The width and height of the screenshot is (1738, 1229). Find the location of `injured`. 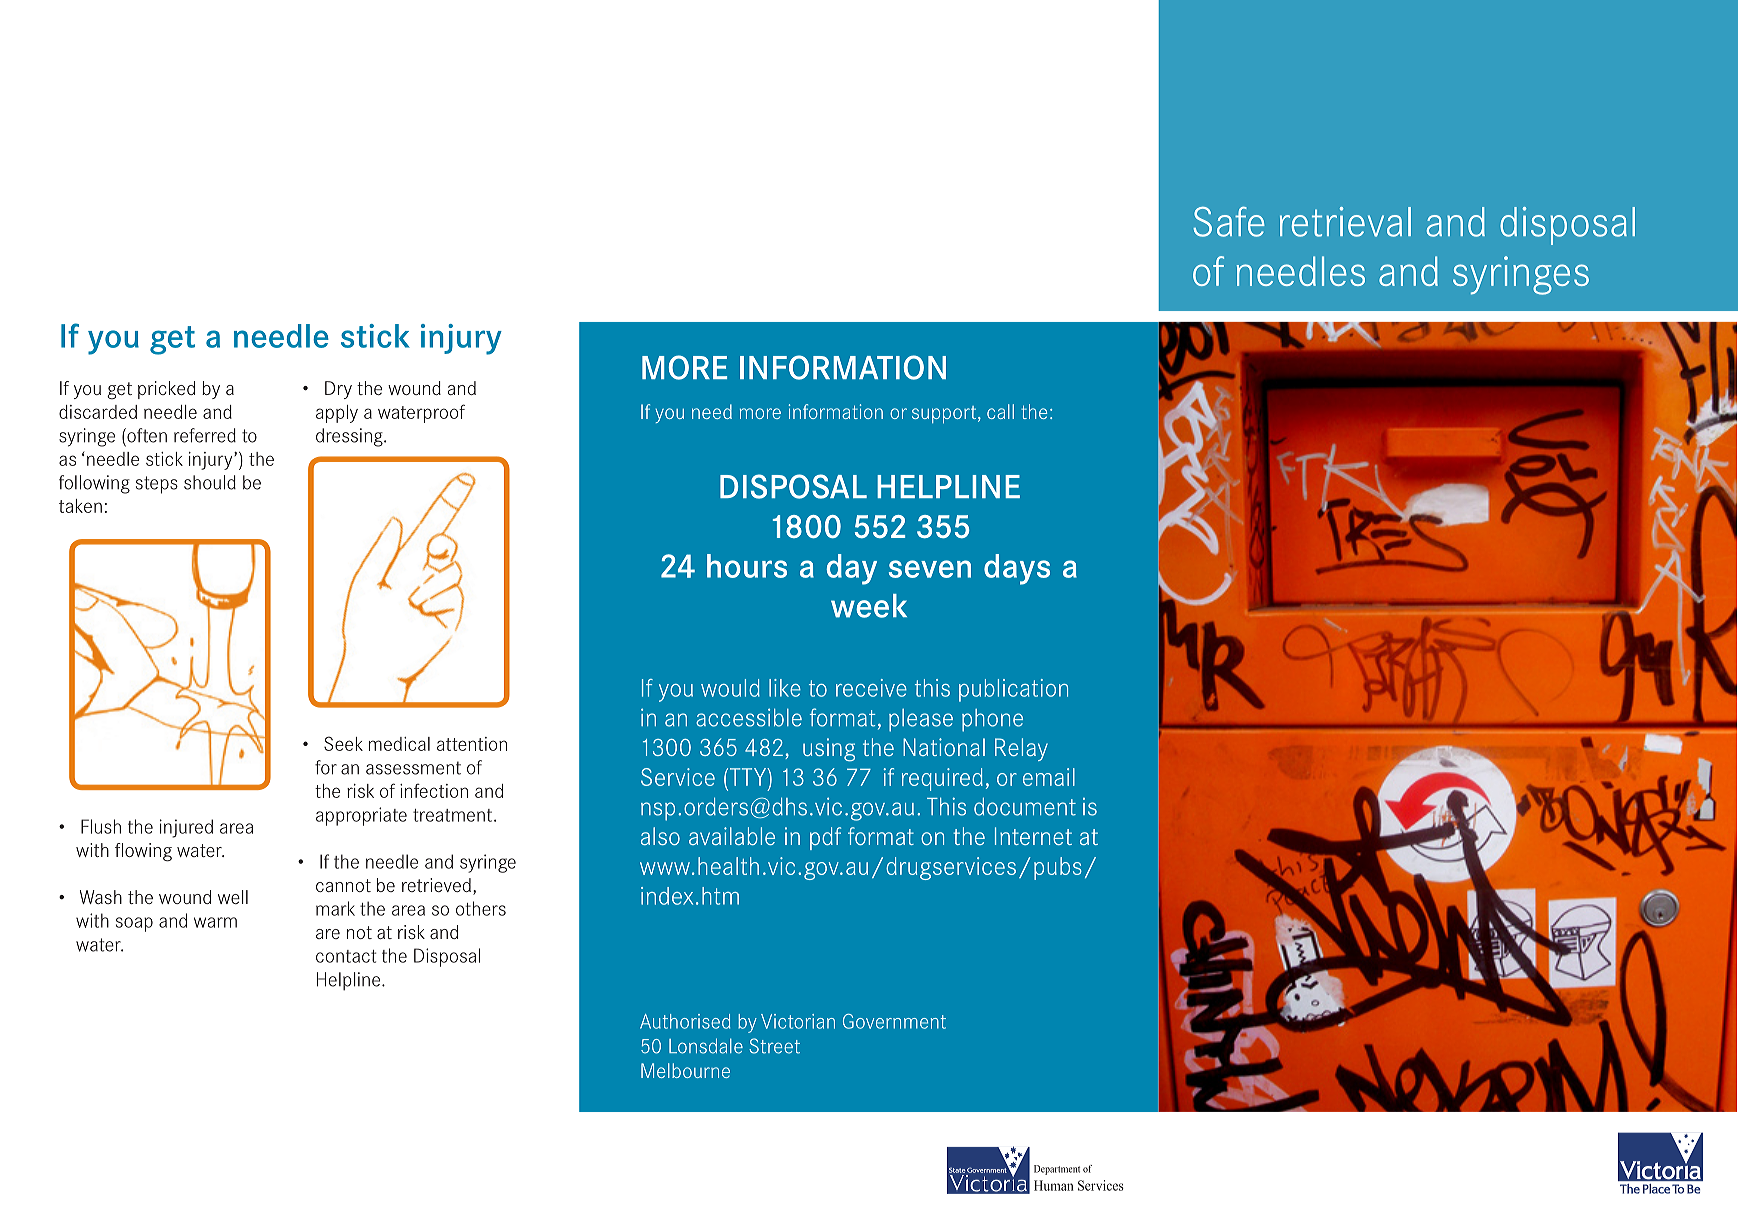

injured is located at coordinates (186, 828).
